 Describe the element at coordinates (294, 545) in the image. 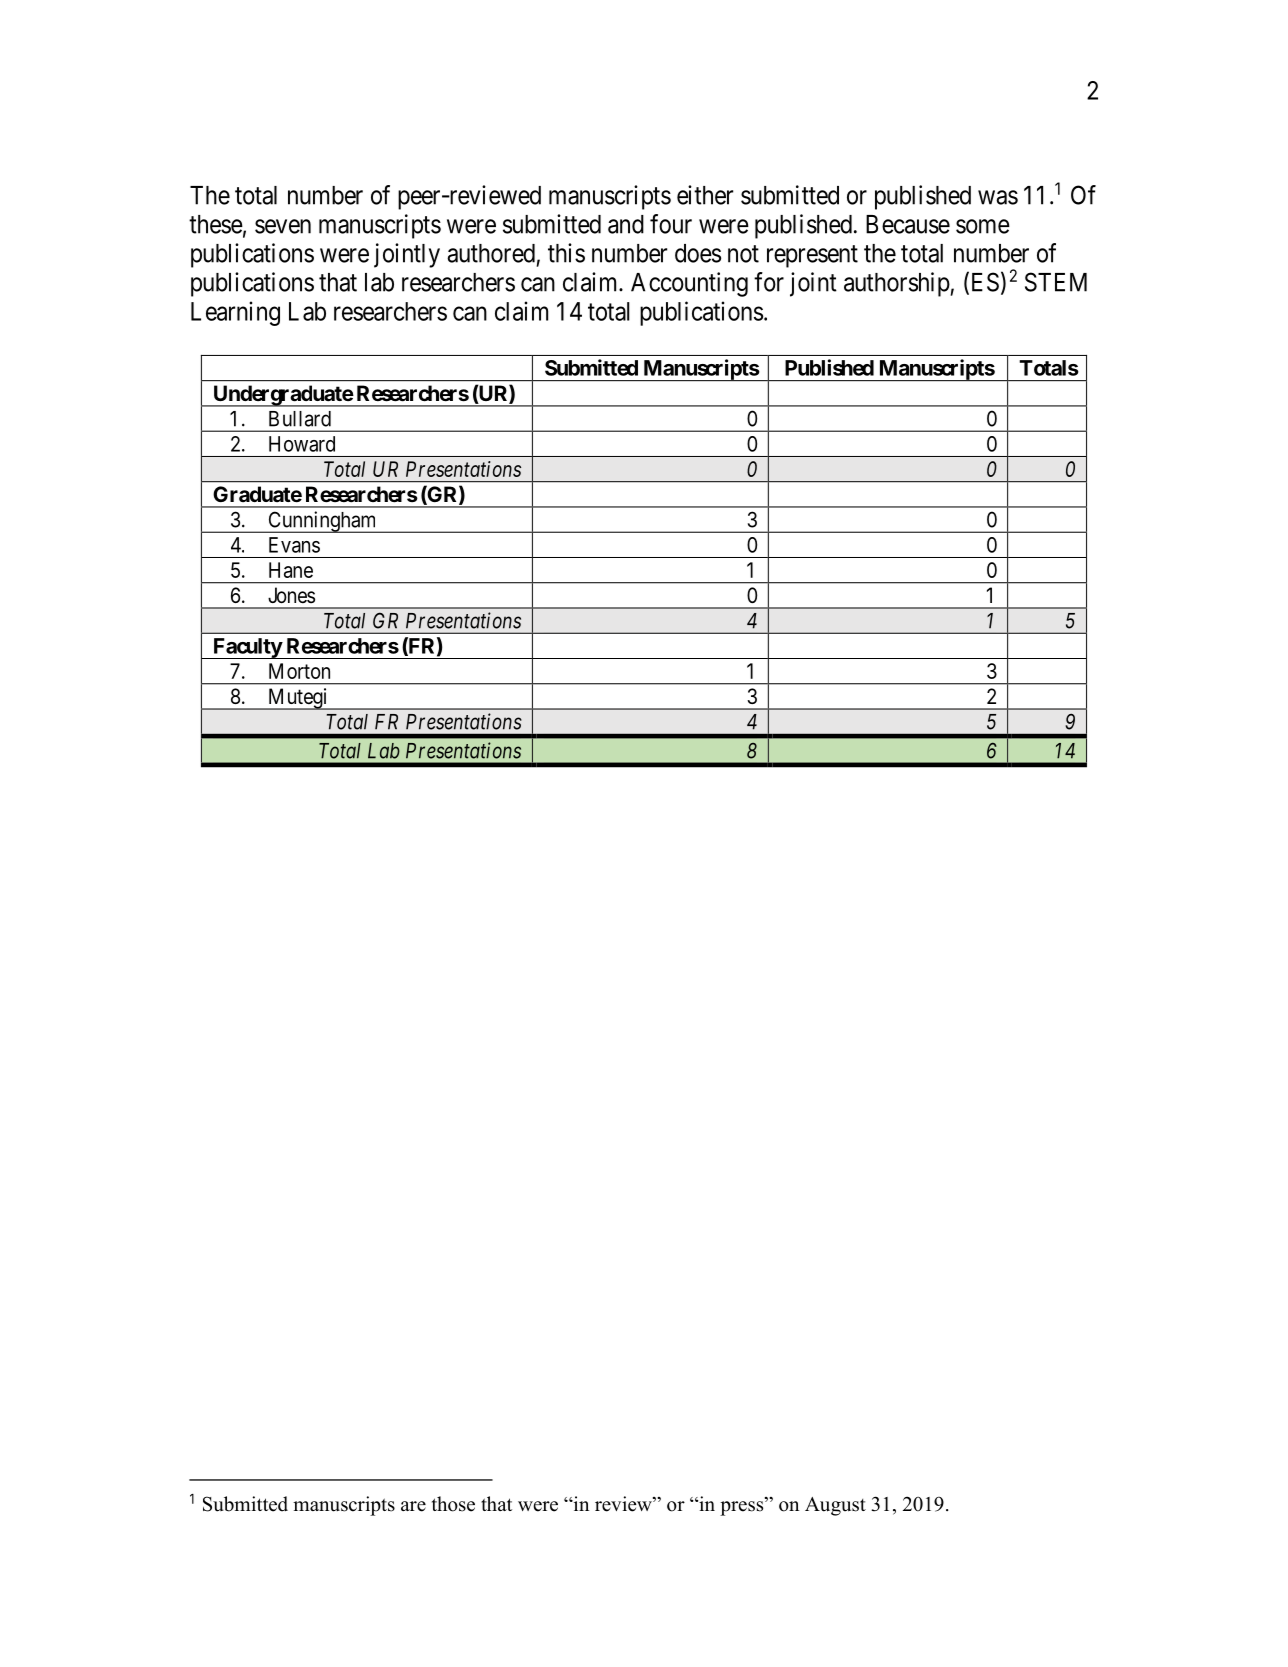

I see `Evans` at that location.
